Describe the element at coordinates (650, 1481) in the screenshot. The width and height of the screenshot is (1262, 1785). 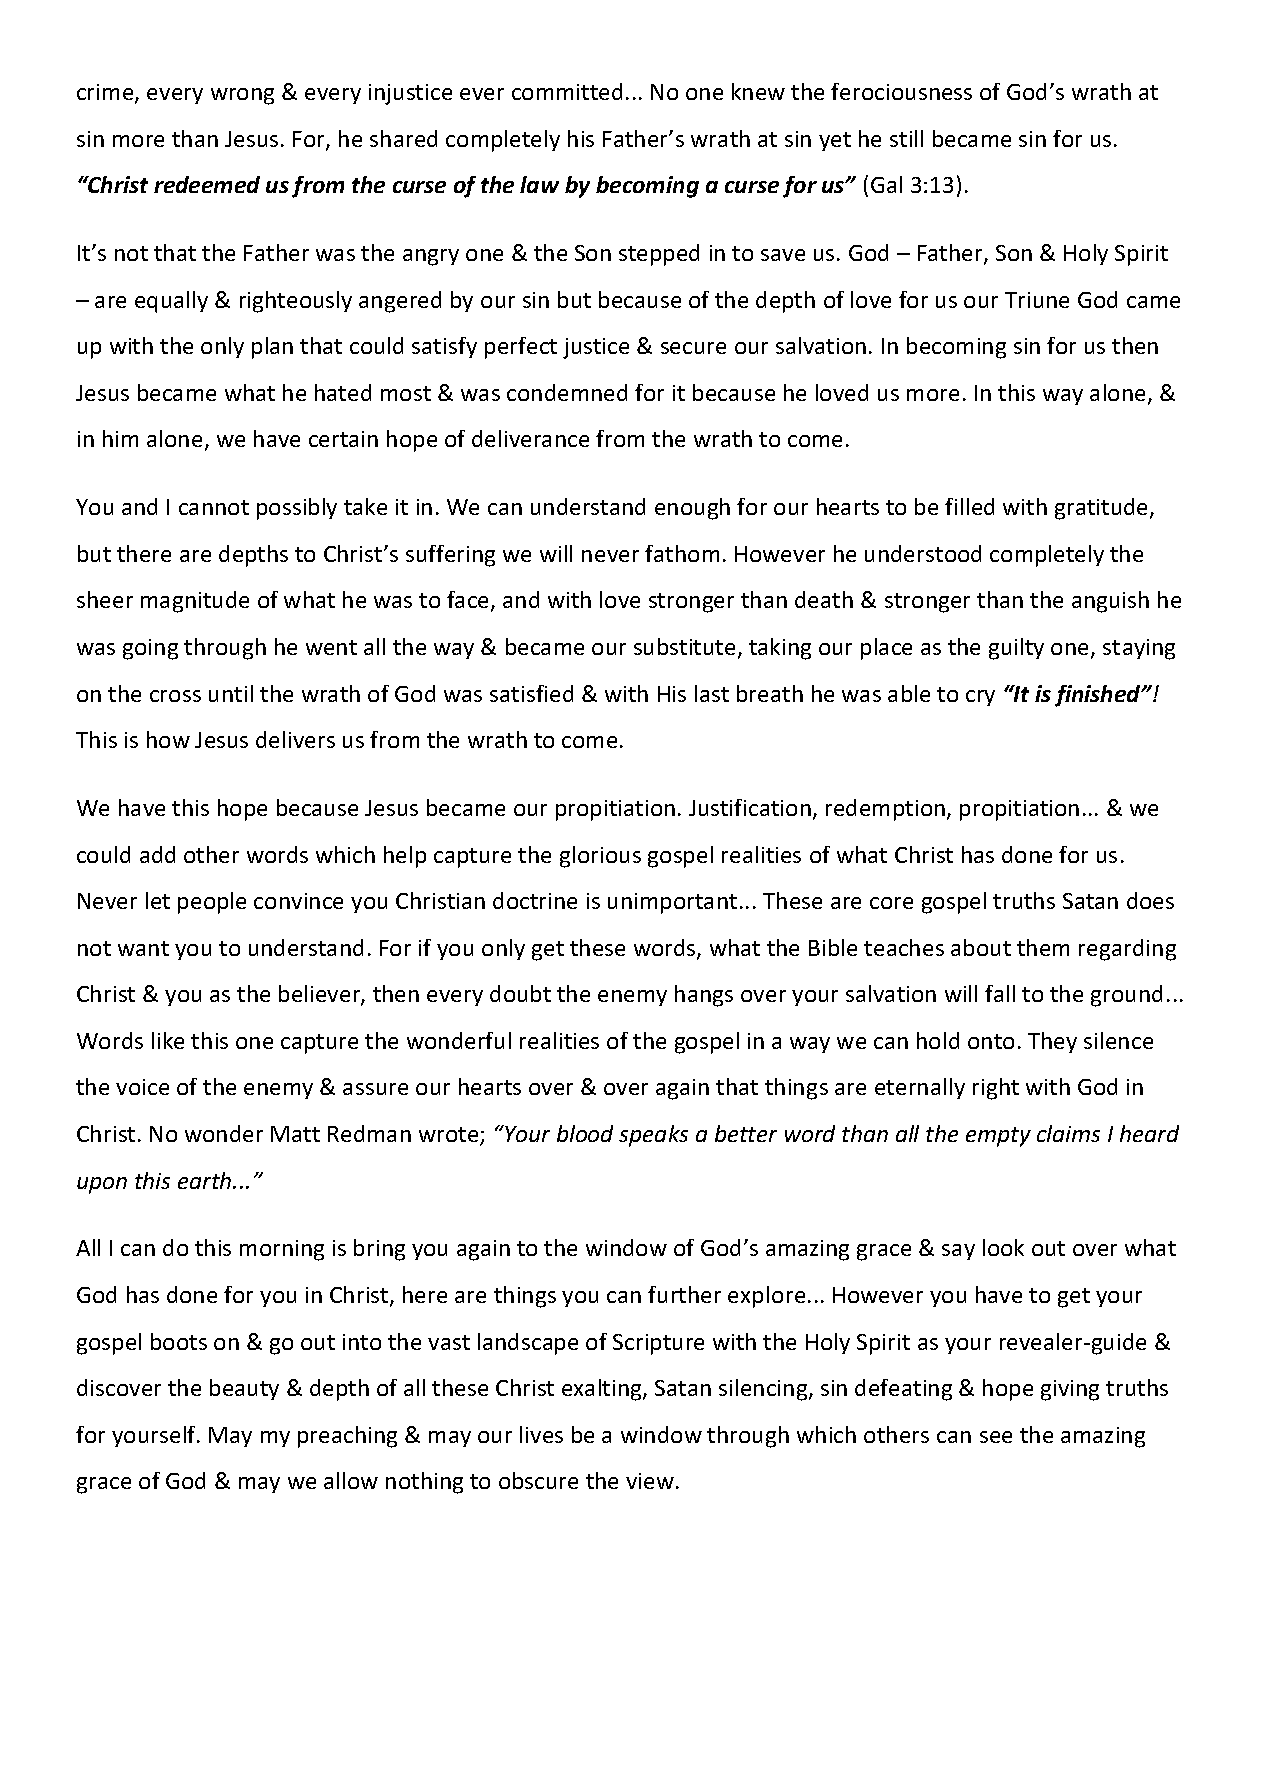
I see `view` at that location.
